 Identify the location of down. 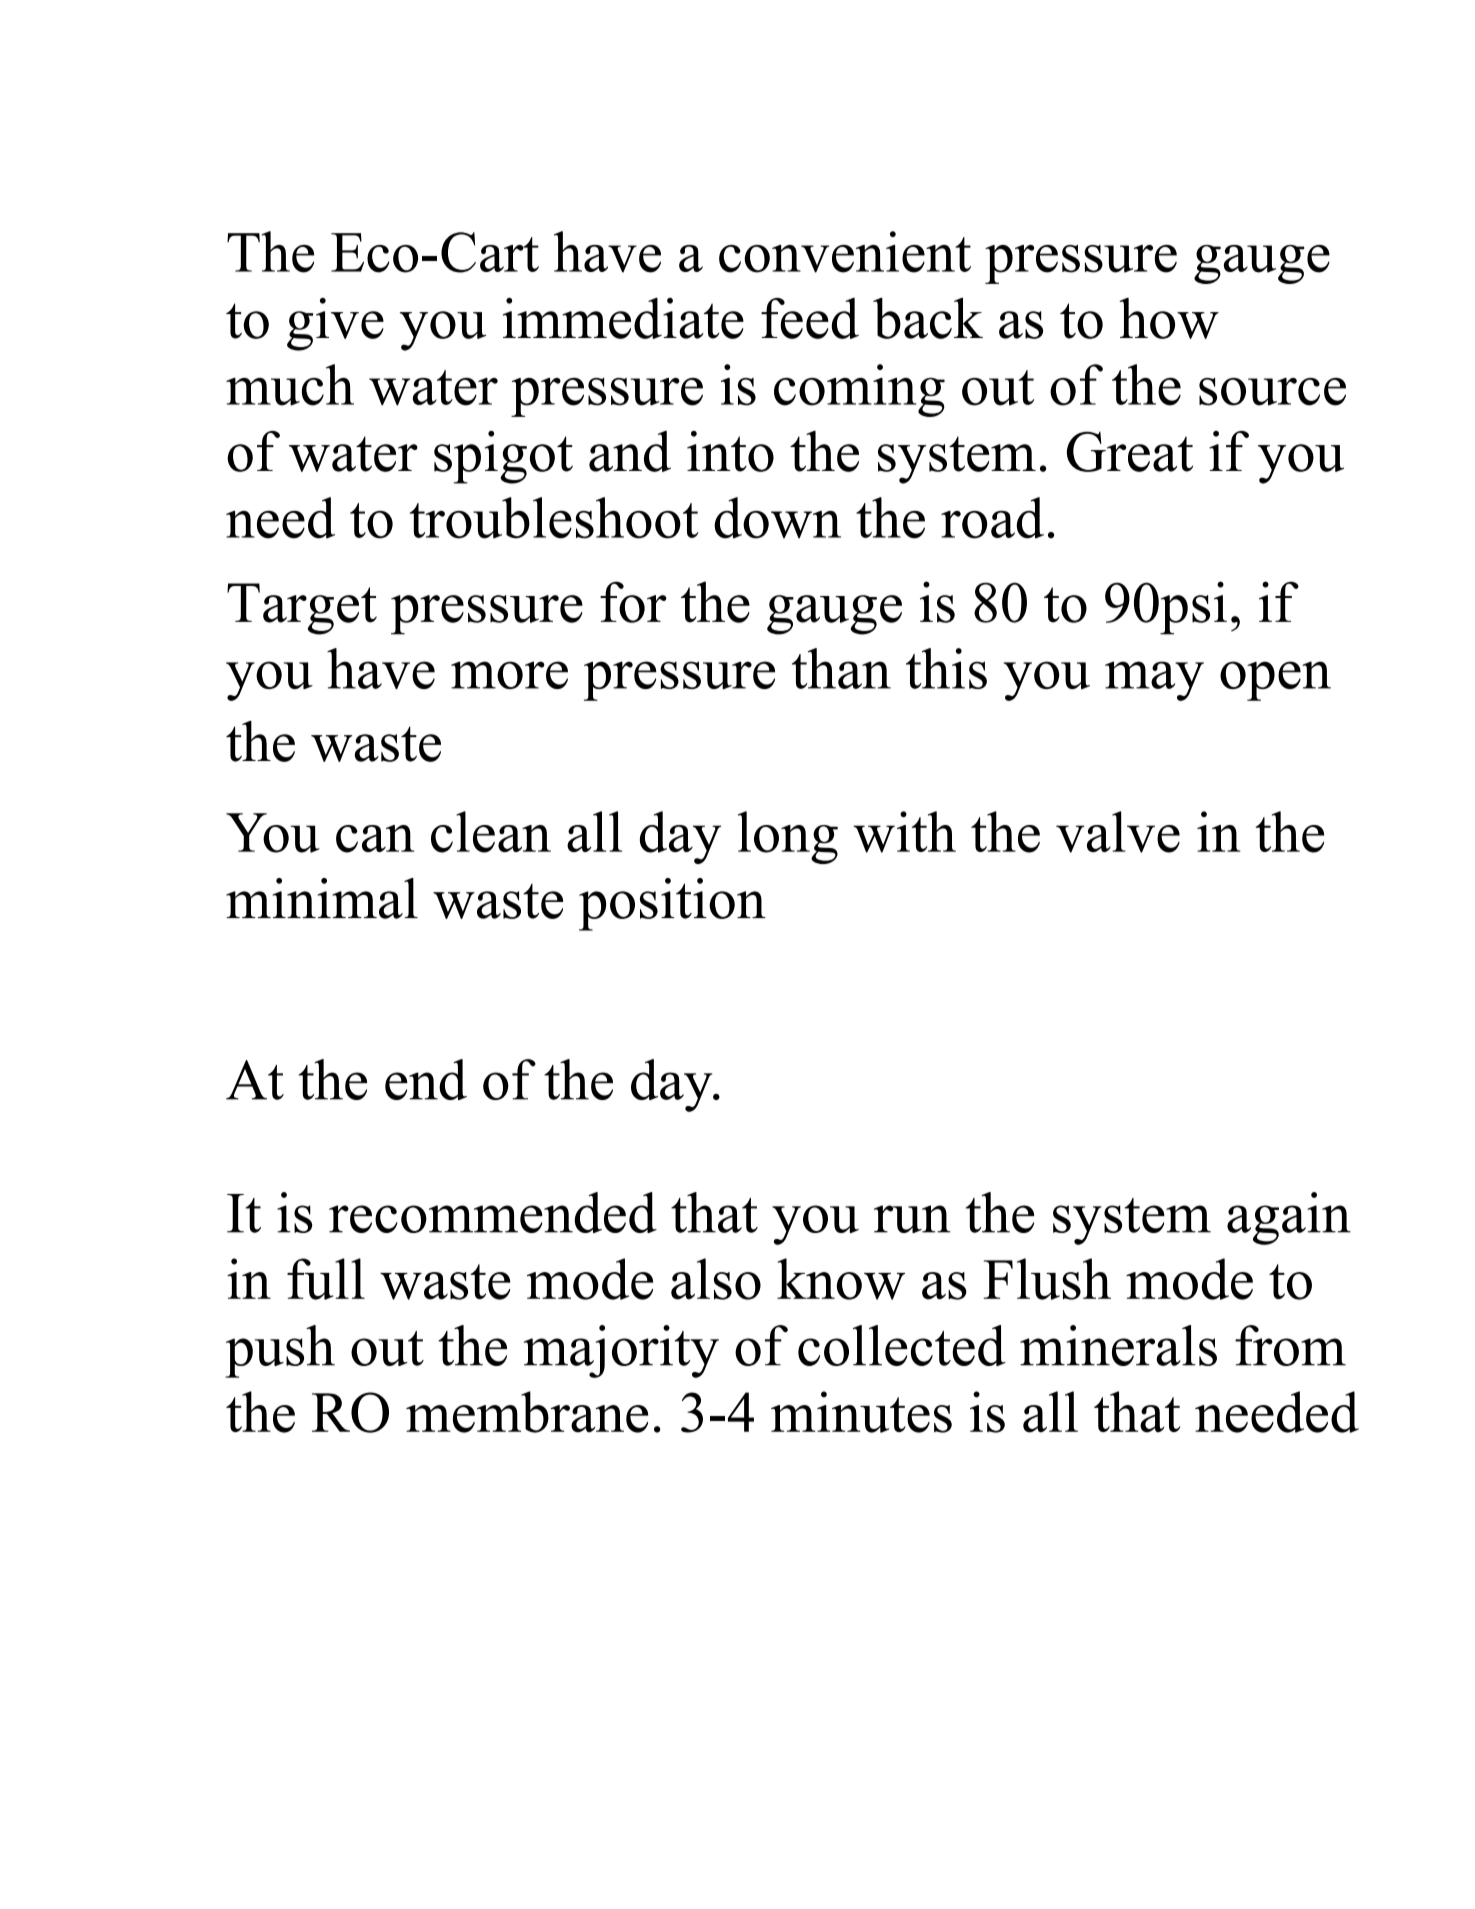
(777, 518).
